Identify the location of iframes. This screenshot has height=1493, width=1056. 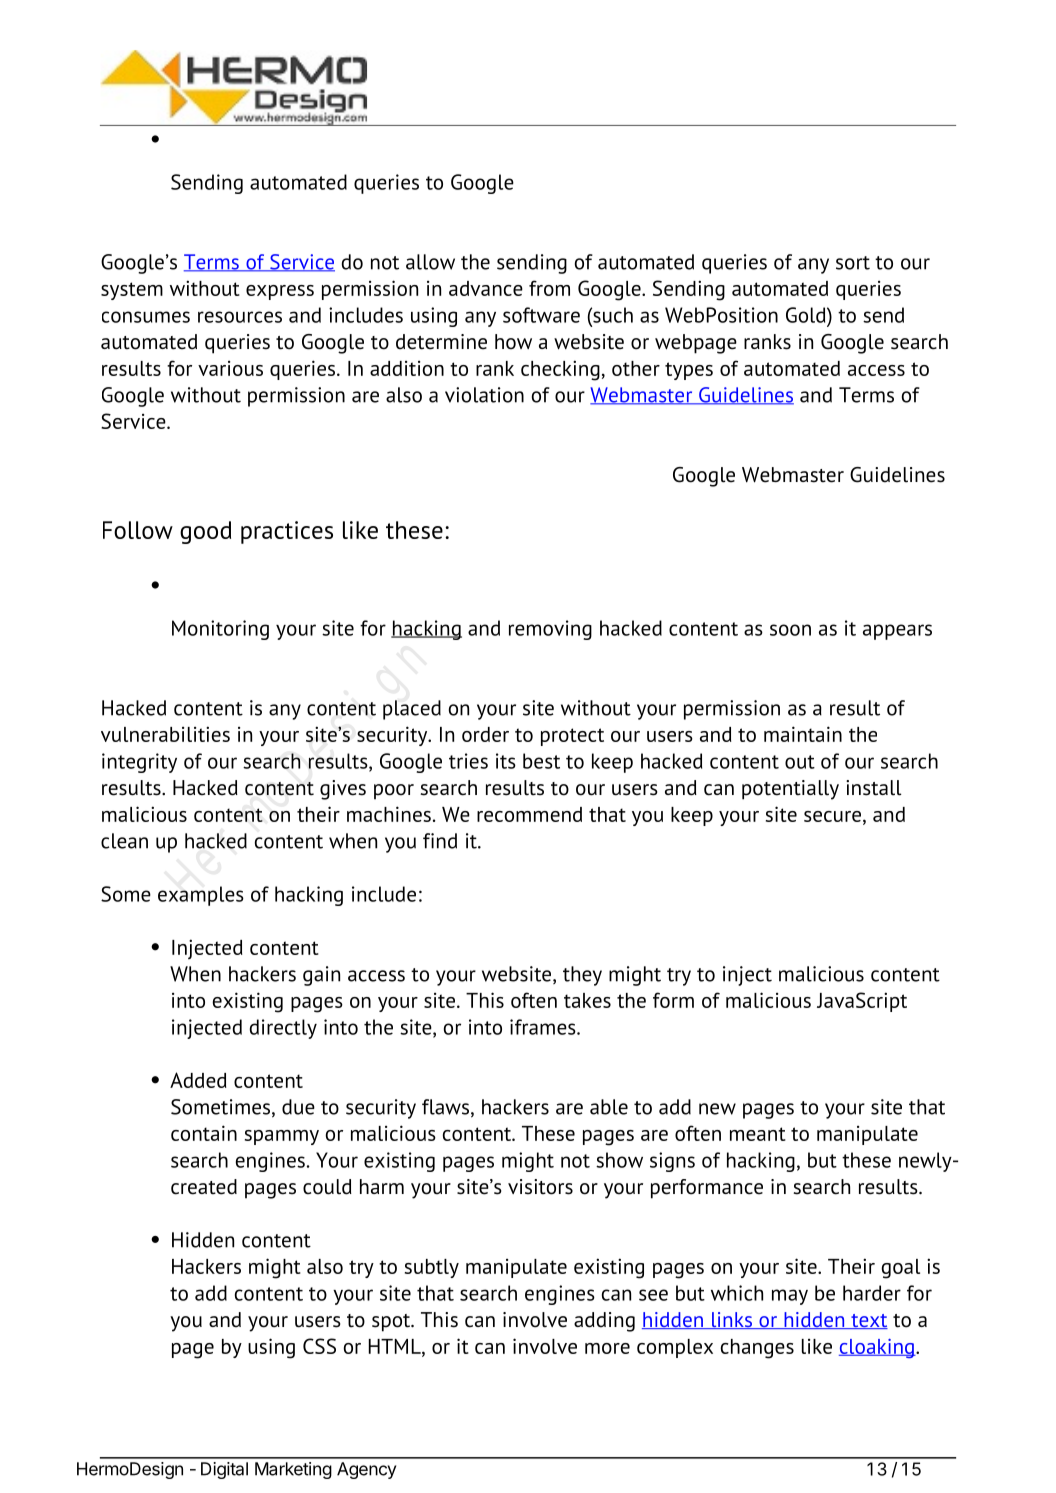
(544, 1027).
